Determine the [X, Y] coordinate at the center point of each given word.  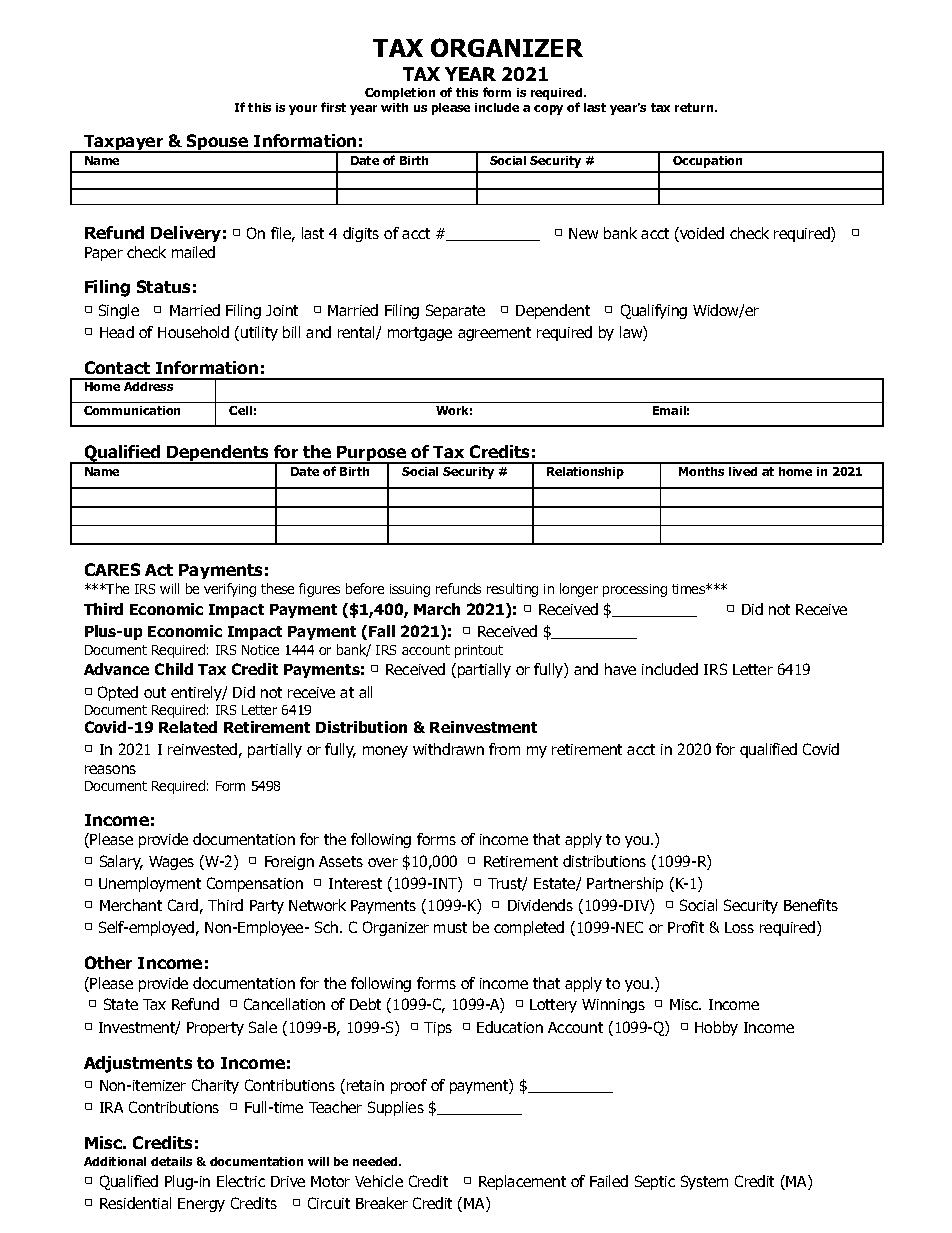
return [695, 107]
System [704, 1182]
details [171, 1161]
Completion [400, 94]
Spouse [218, 143]
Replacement [522, 1182]
